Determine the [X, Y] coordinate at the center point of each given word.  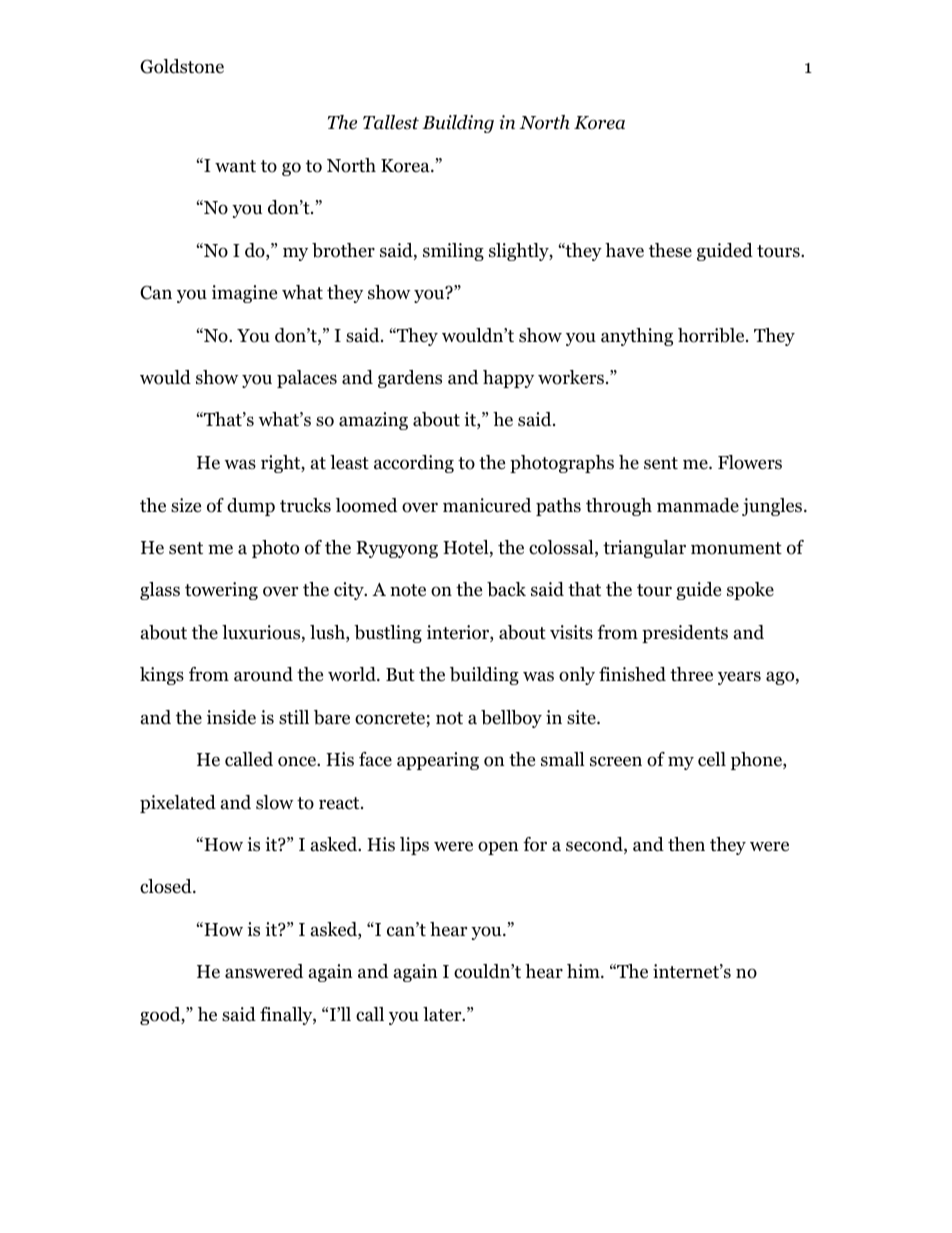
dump [251, 507]
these [670, 250]
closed [167, 886]
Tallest [391, 122]
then [686, 844]
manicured [487, 505]
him [584, 971]
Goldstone [182, 66]
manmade [698, 505]
